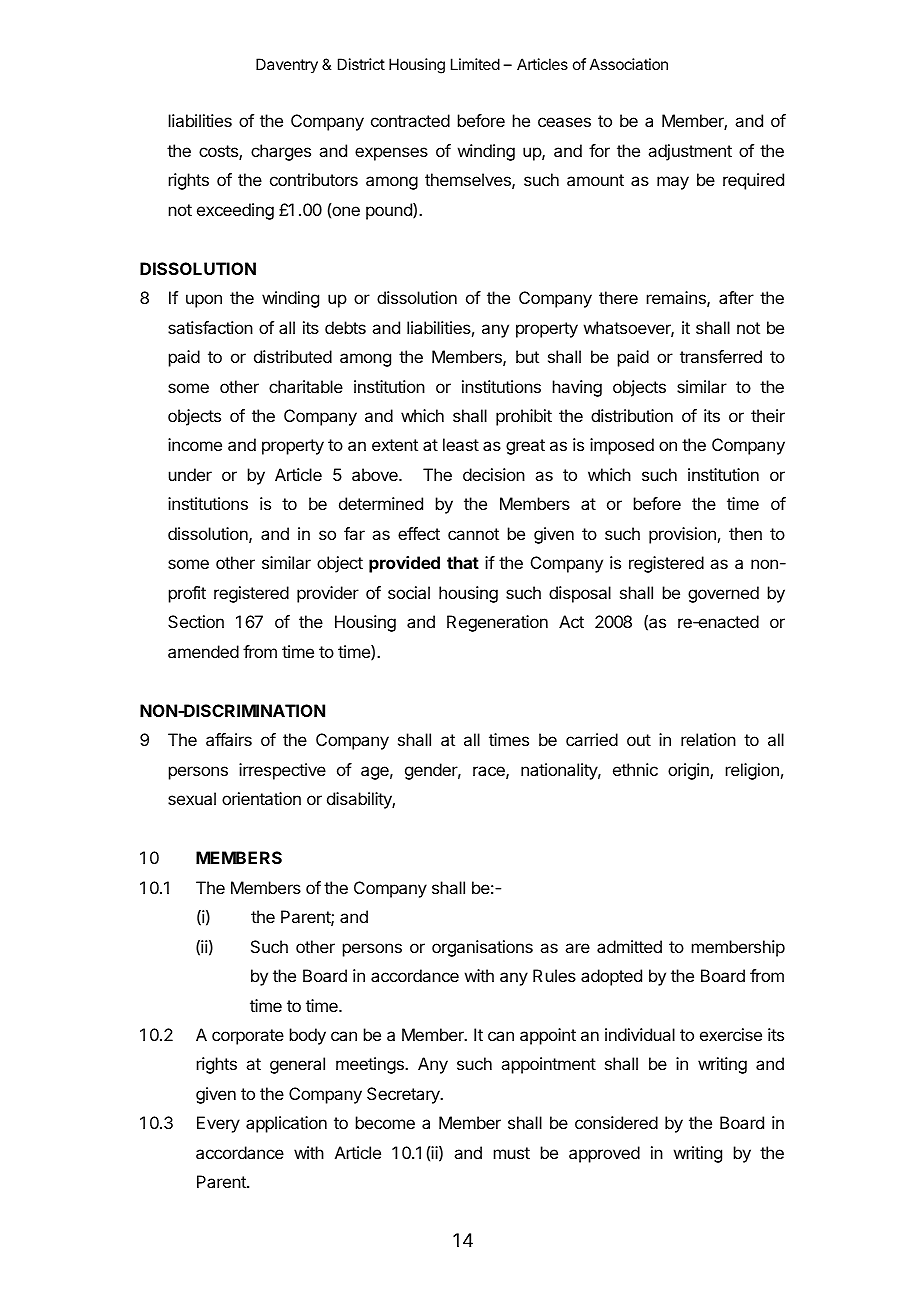 Image resolution: width=924 pixels, height=1308 pixels. Describe the element at coordinates (475, 64) in the screenshot. I see `Limited` at that location.
